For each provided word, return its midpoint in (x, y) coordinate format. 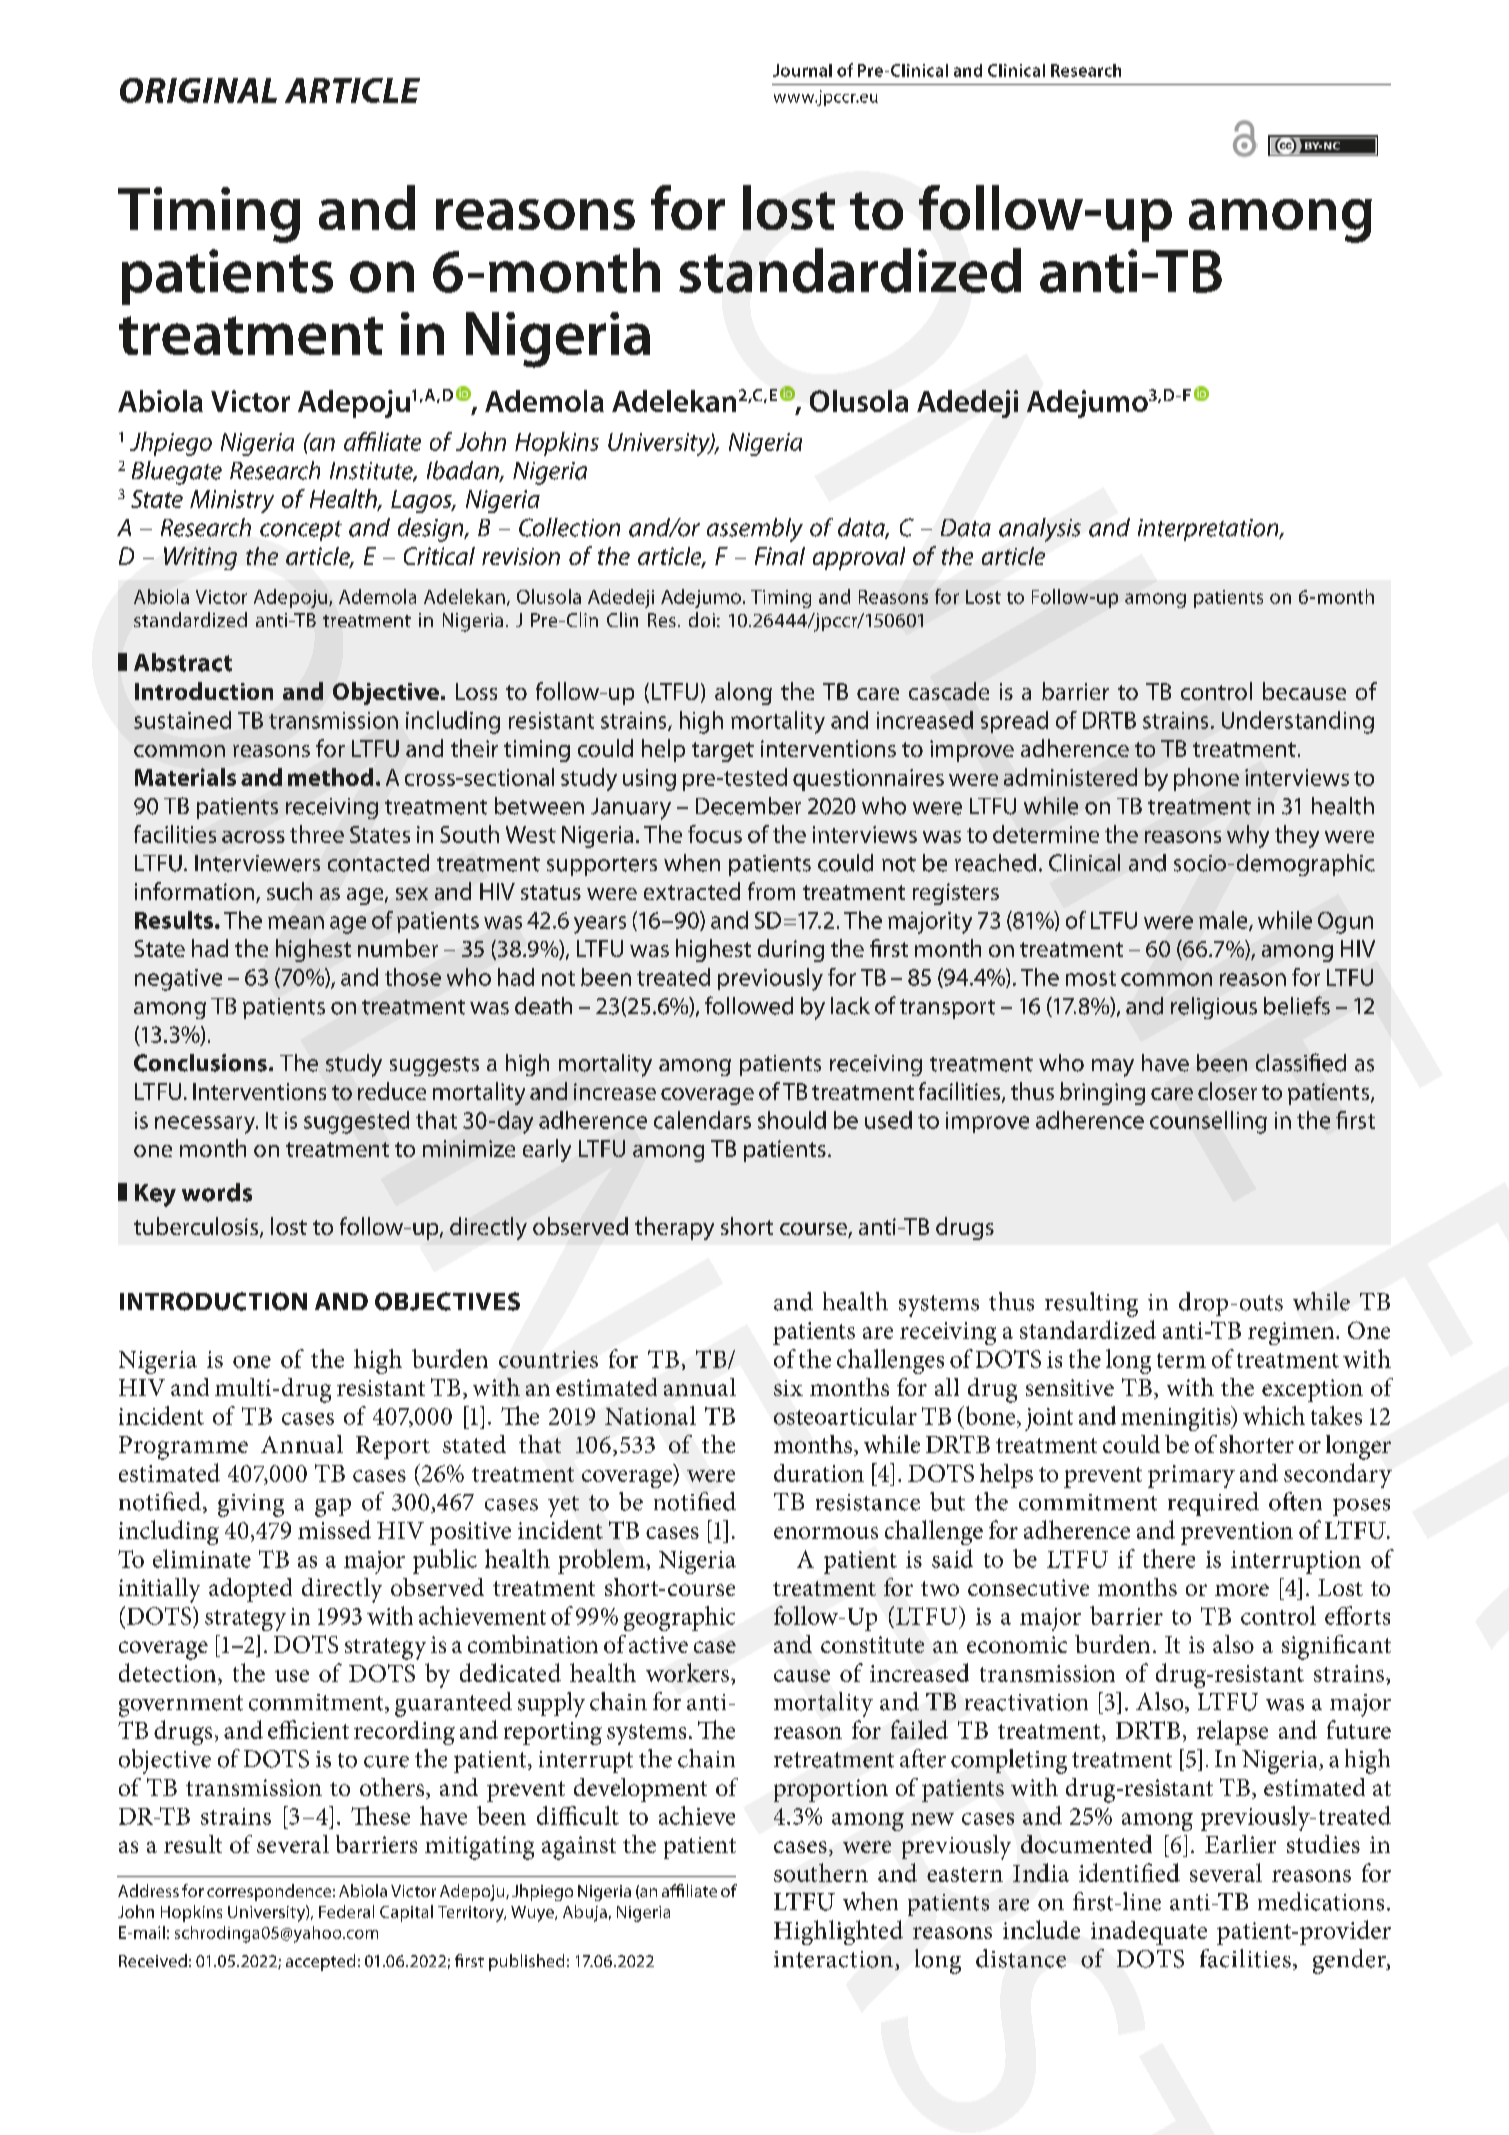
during (791, 950)
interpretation (1209, 530)
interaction (835, 1960)
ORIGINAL (198, 90)
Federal (346, 1911)
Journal (802, 70)
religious (1214, 1008)
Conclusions (200, 1063)
